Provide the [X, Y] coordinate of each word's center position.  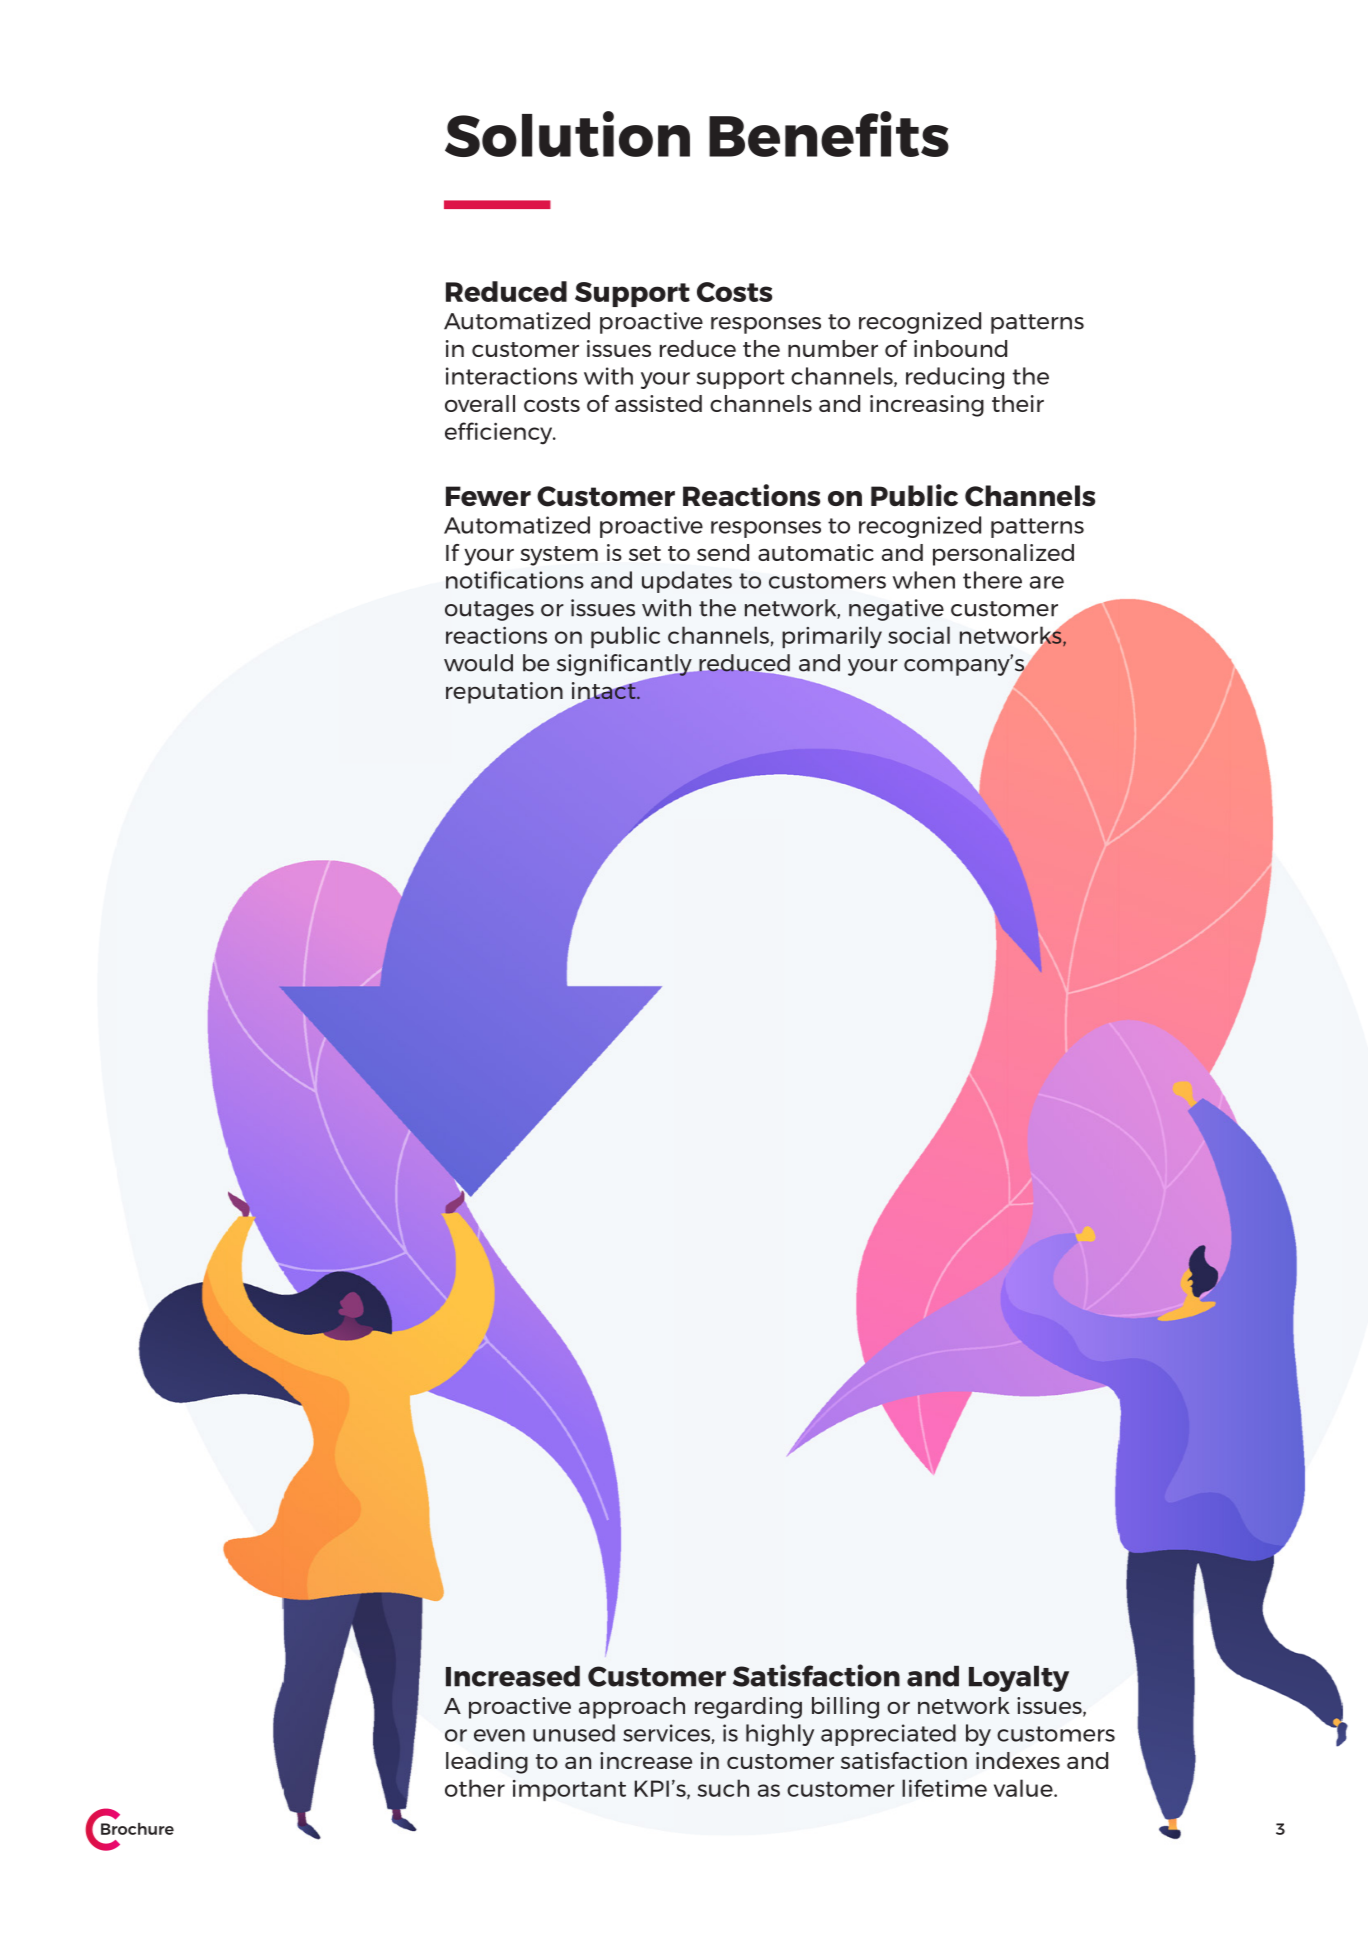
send [723, 552]
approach [632, 1708]
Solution [567, 134]
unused [574, 1733]
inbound [960, 348]
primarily [832, 637]
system [559, 556]
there [992, 580]
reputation [504, 693]
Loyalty [1019, 1679]
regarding [748, 1708]
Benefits [829, 134]
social [919, 635]
